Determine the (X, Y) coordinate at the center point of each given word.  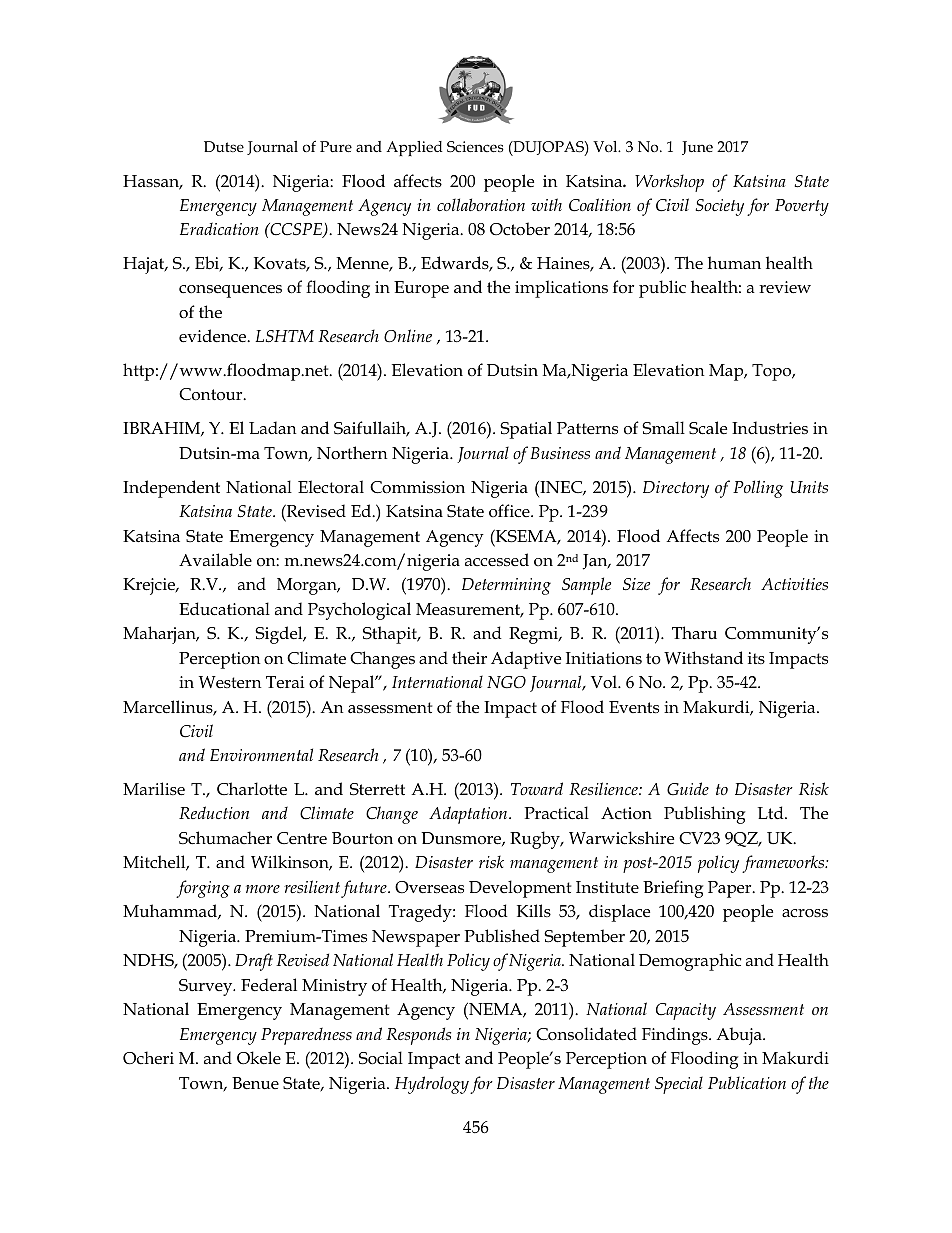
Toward (537, 788)
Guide (688, 788)
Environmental (261, 754)
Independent (171, 489)
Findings (676, 1036)
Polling (758, 489)
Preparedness (306, 1036)
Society (720, 207)
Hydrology (432, 1085)
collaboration (481, 204)
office (510, 511)
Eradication (219, 228)
